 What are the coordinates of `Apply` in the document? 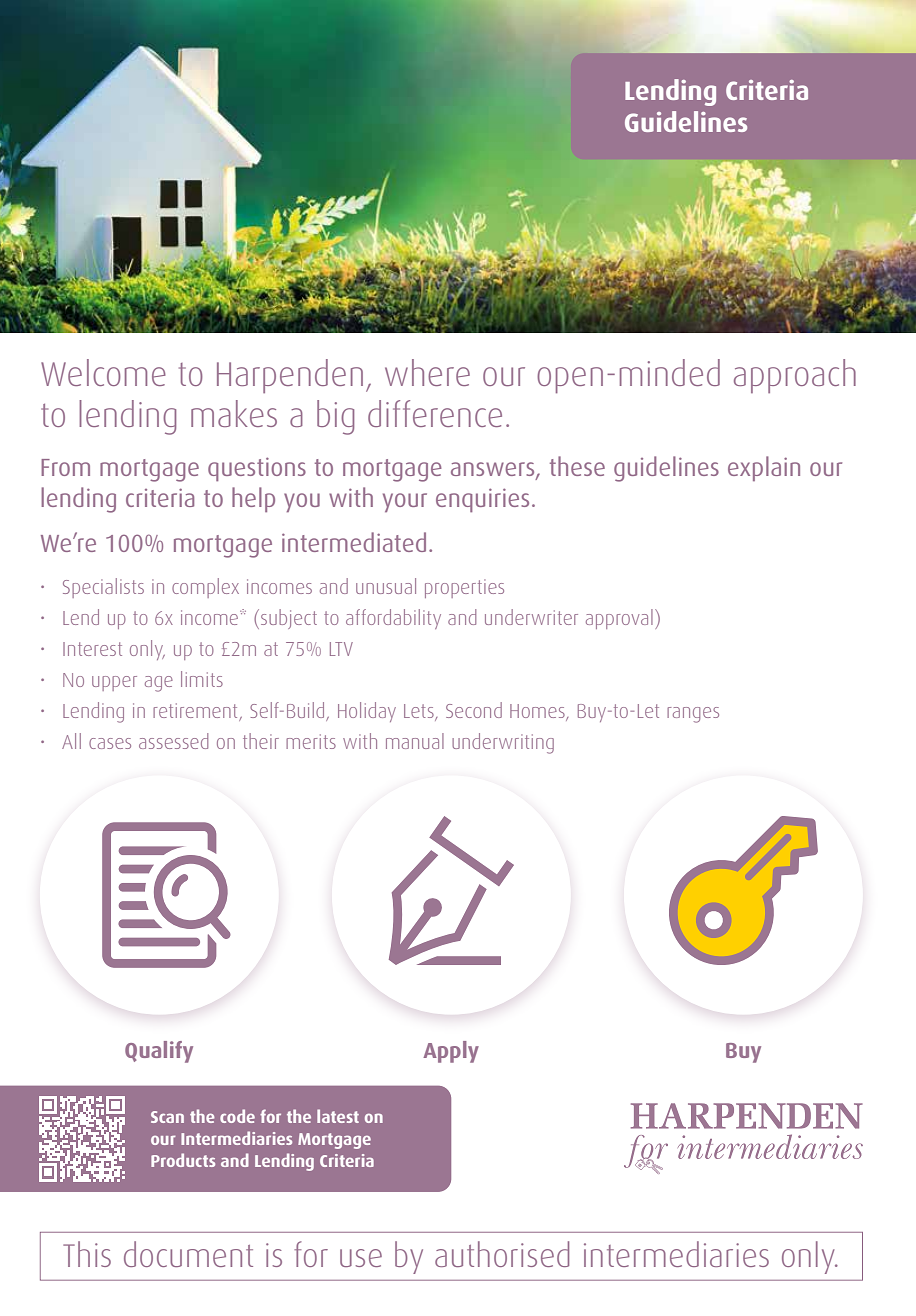 It's located at (451, 1052).
